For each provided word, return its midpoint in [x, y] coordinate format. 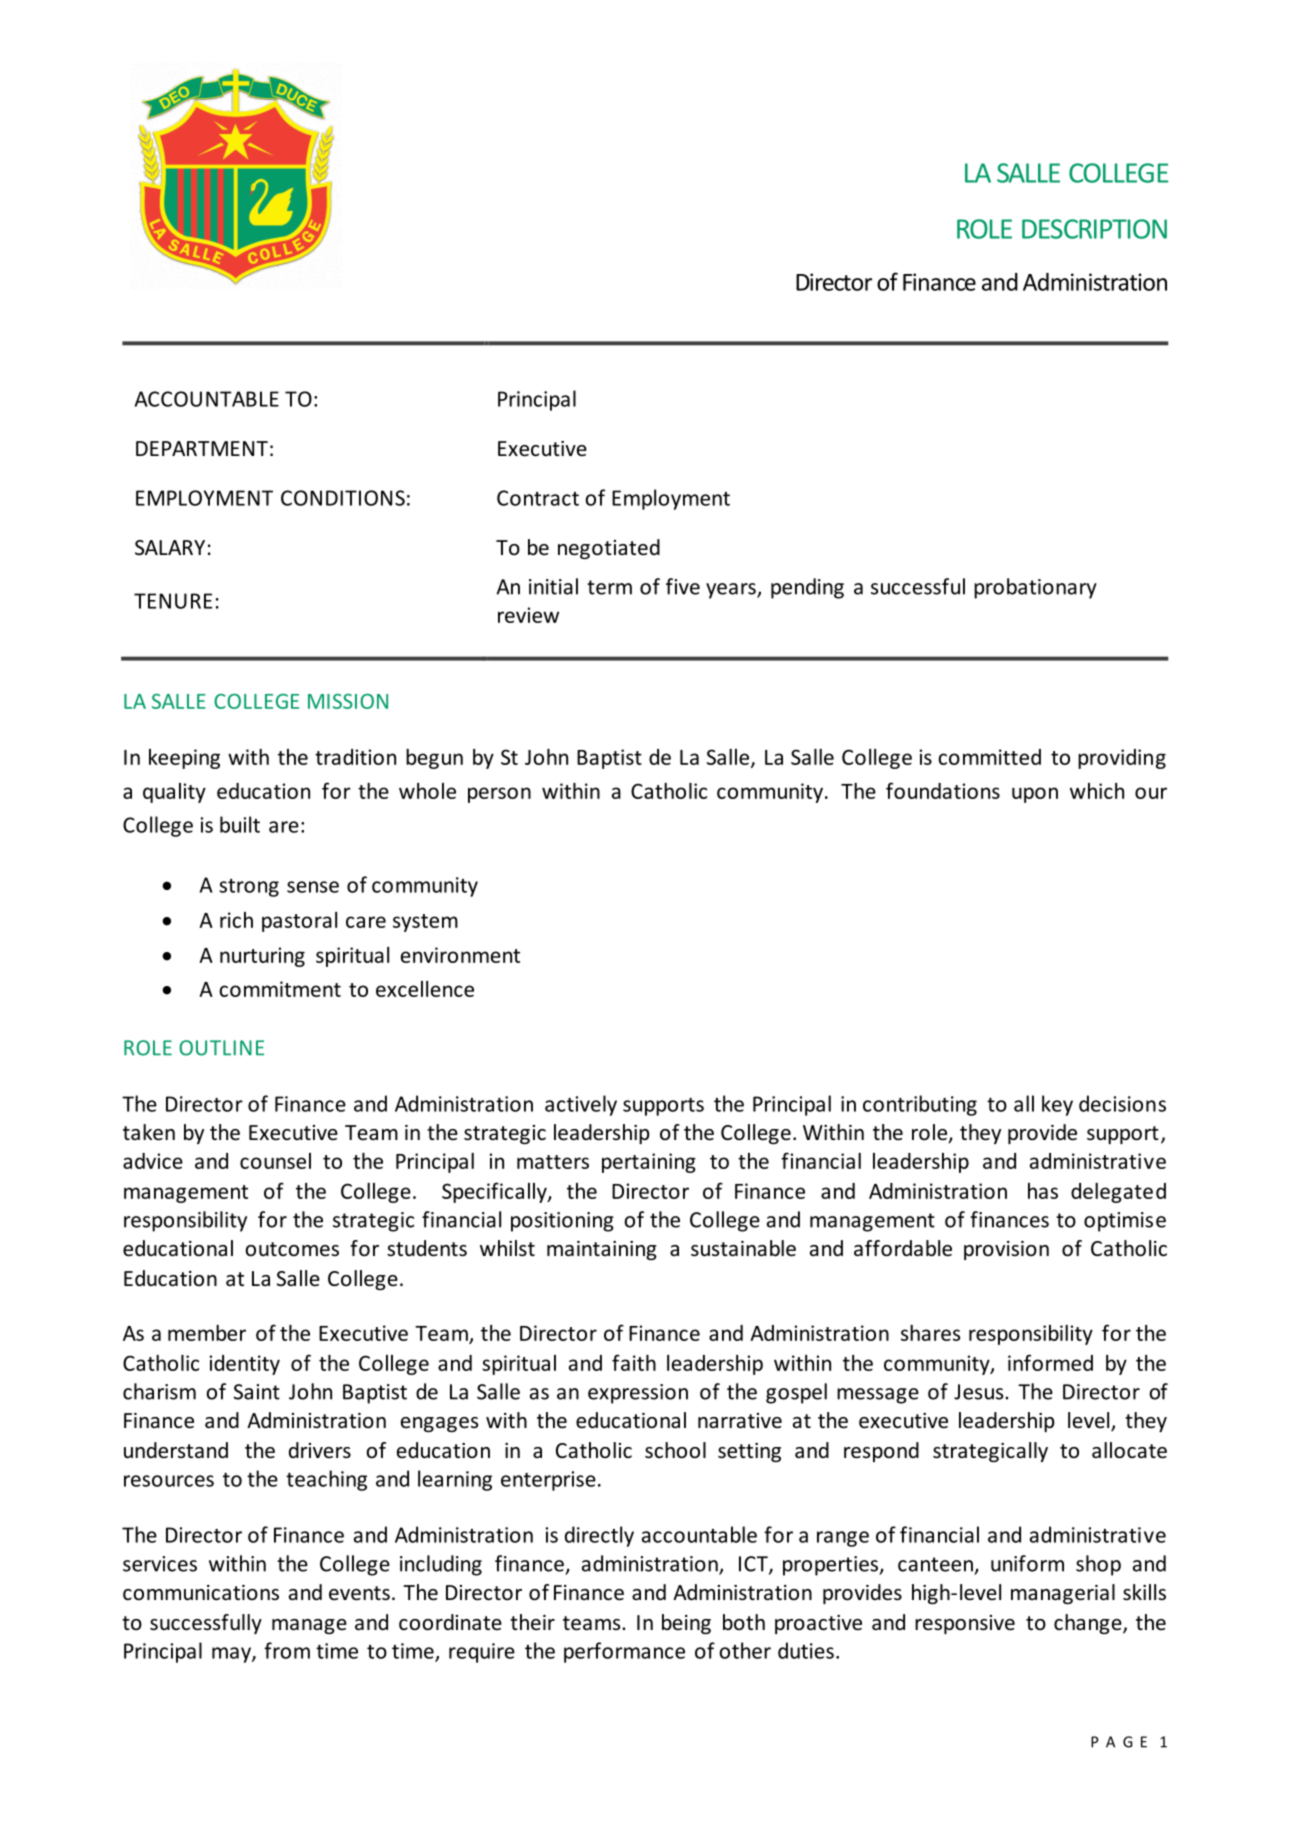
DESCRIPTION [1094, 229]
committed [989, 757]
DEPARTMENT [202, 448]
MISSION [348, 701]
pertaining [649, 1163]
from [287, 1650]
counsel [275, 1161]
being [686, 1624]
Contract [538, 498]
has [1043, 1191]
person [499, 795]
